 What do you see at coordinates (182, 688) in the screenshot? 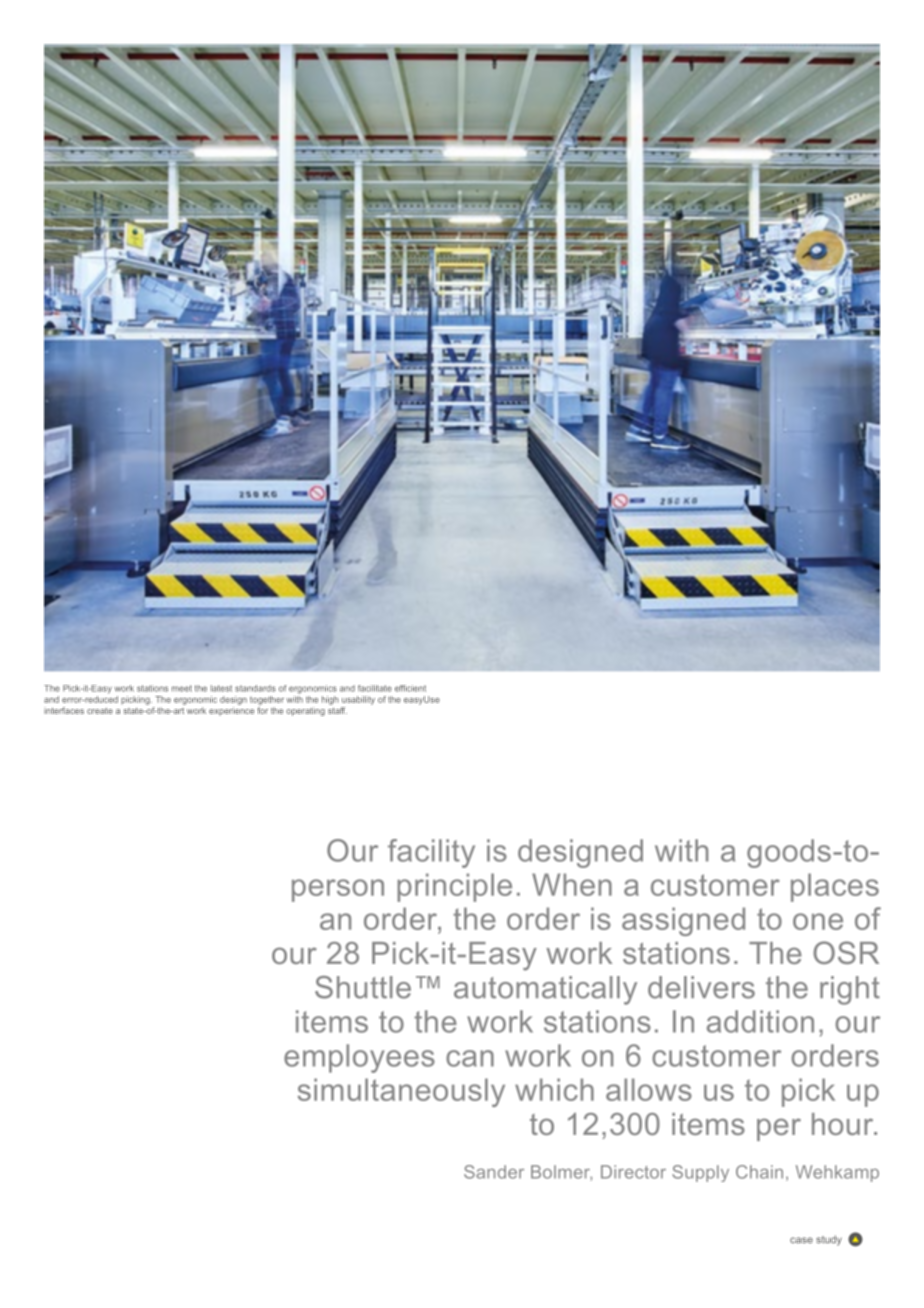
I see `meet` at bounding box center [182, 688].
